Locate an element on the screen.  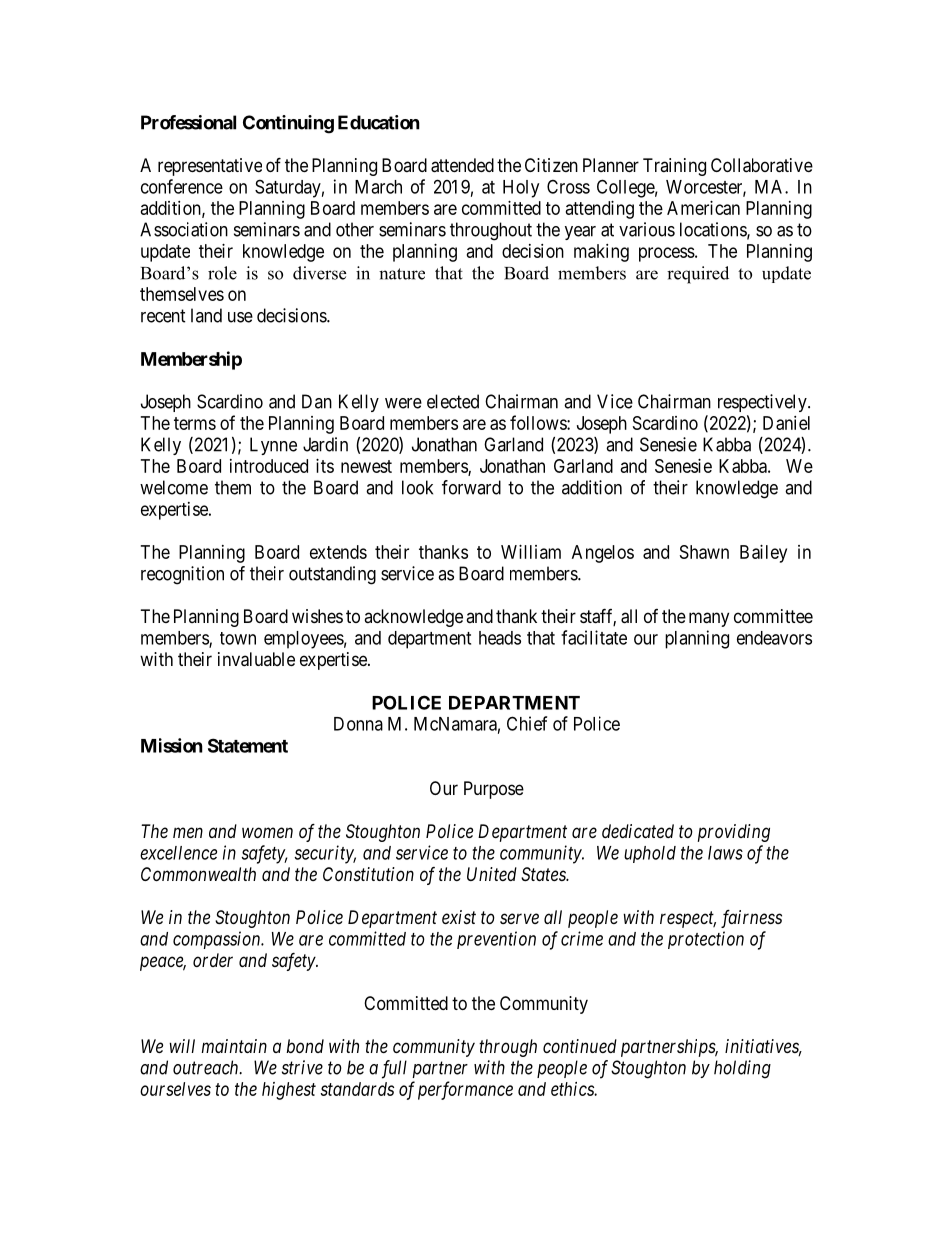
representative is located at coordinates (210, 167).
